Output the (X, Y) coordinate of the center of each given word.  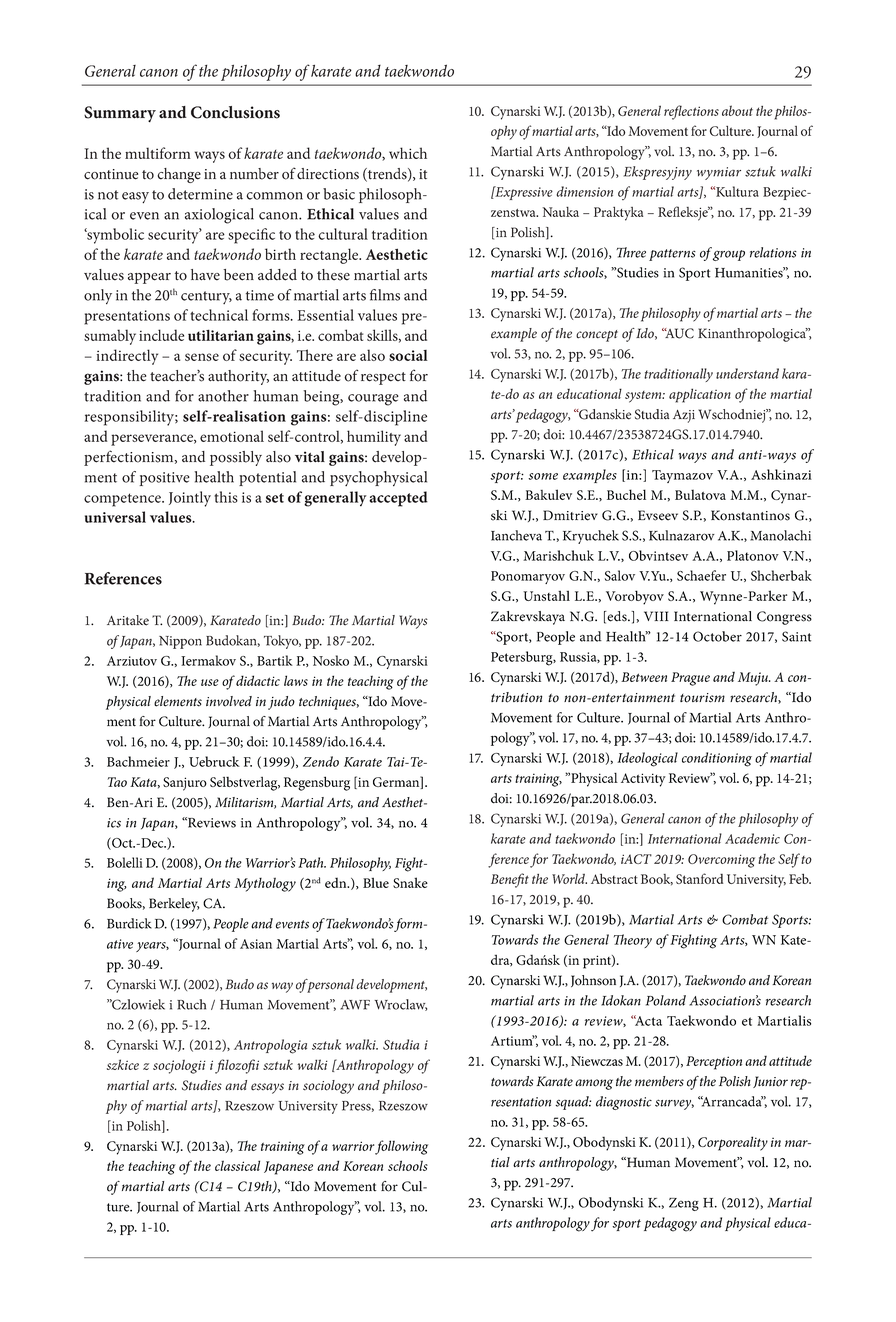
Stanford (699, 878)
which (408, 153)
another (223, 396)
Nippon (180, 642)
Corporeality (733, 1143)
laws (296, 680)
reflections (691, 112)
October (717, 636)
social (408, 355)
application (700, 395)
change (179, 175)
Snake (410, 882)
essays (267, 1088)
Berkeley (174, 905)
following (401, 1147)
